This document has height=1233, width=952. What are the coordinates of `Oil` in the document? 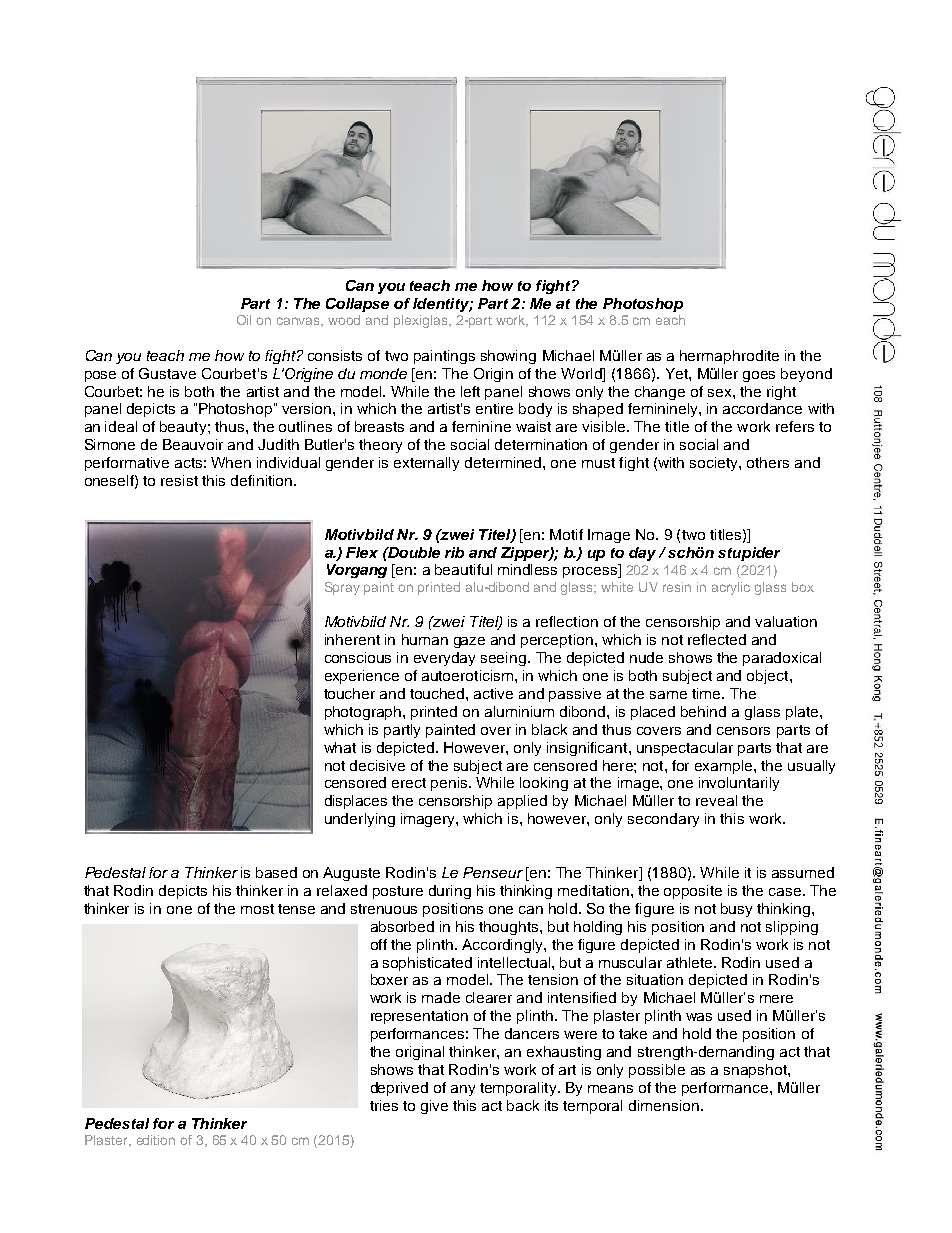 It's located at (244, 320).
